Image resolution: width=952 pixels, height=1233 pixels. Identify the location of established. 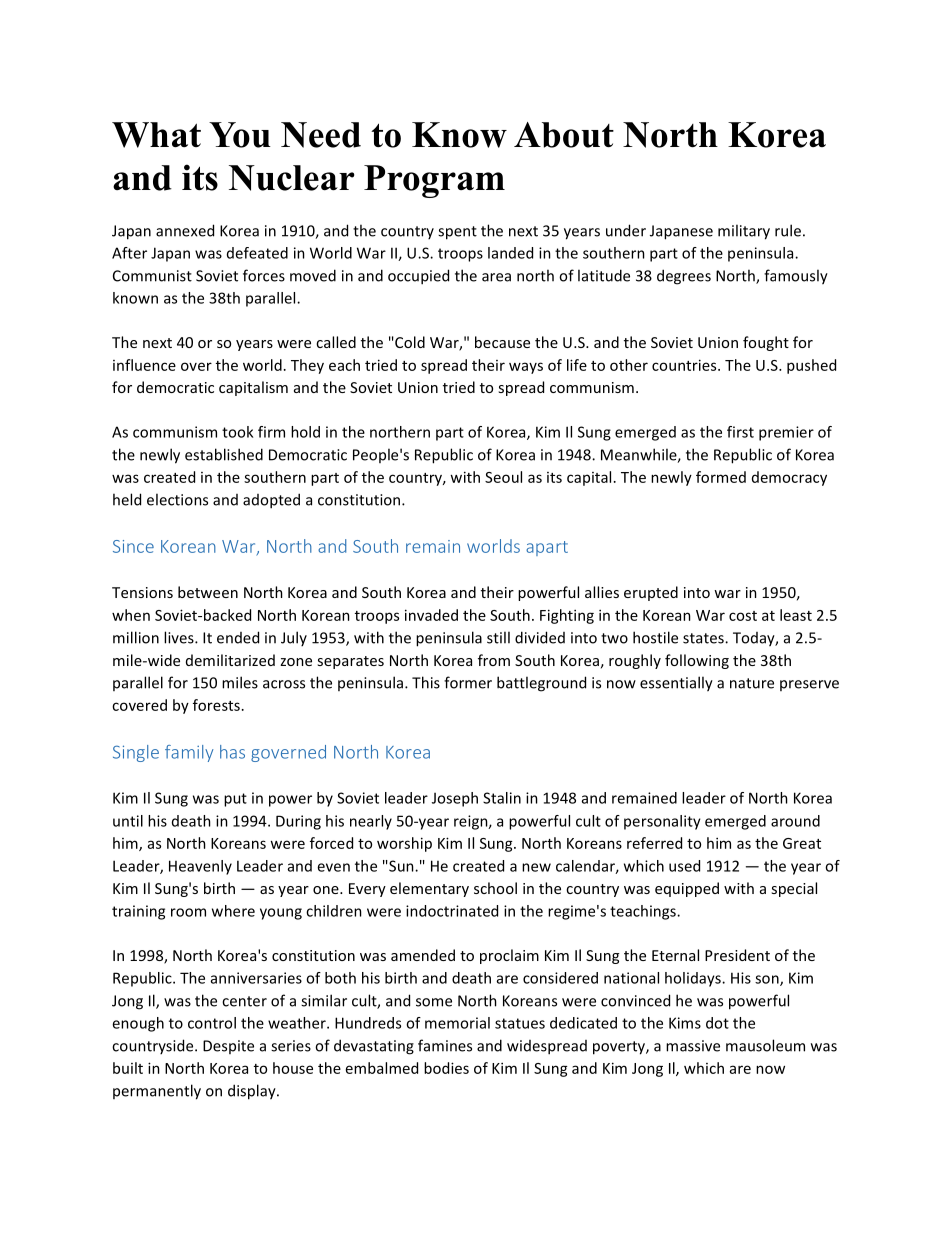
(224, 454).
